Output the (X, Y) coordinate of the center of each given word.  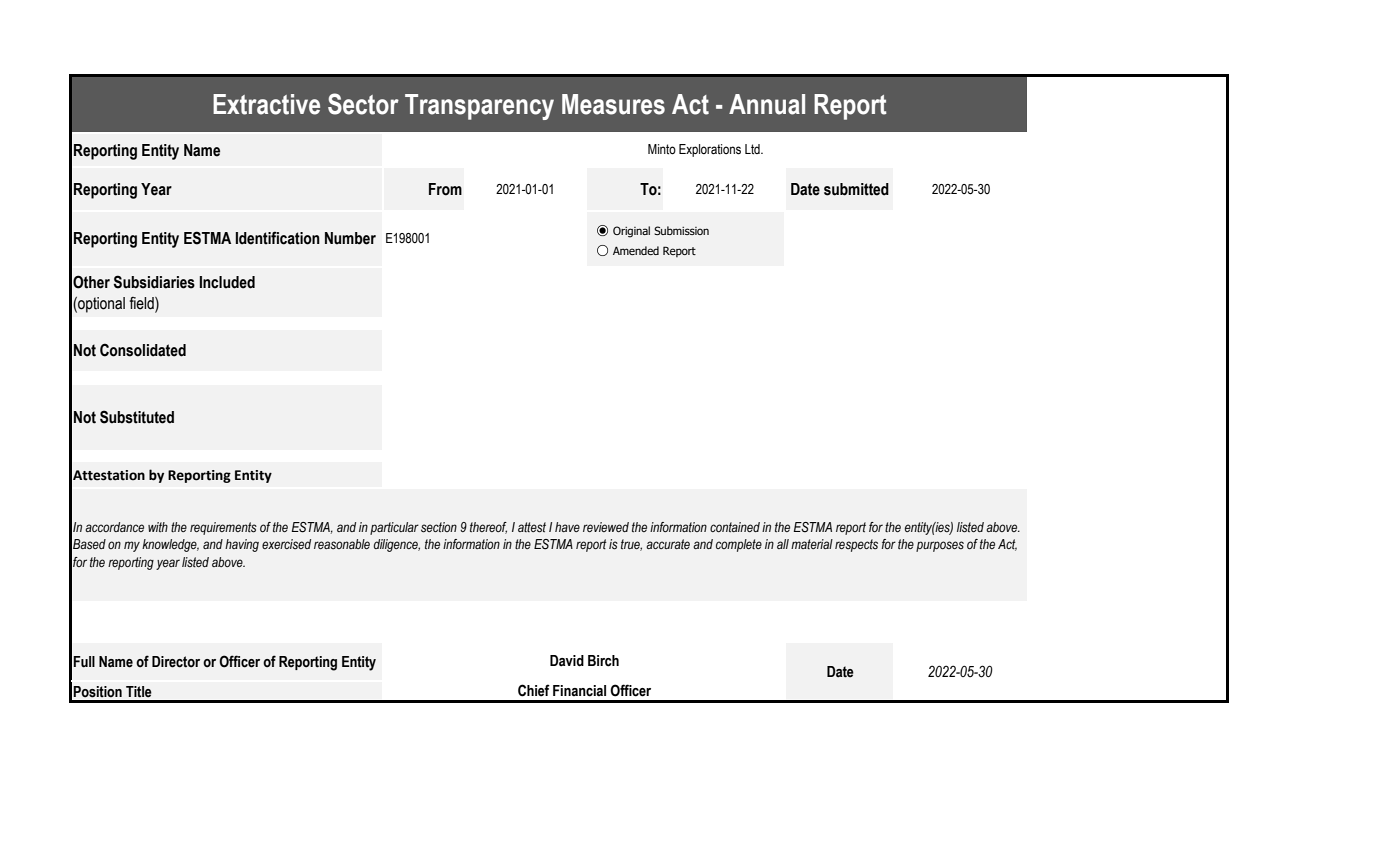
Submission (681, 230)
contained (735, 527)
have (567, 527)
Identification (278, 238)
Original (631, 232)
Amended (636, 250)
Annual (767, 104)
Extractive (266, 104)
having (242, 545)
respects (856, 545)
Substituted (137, 417)
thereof (488, 528)
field (143, 303)
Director (176, 662)
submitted (856, 189)
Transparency (479, 107)
